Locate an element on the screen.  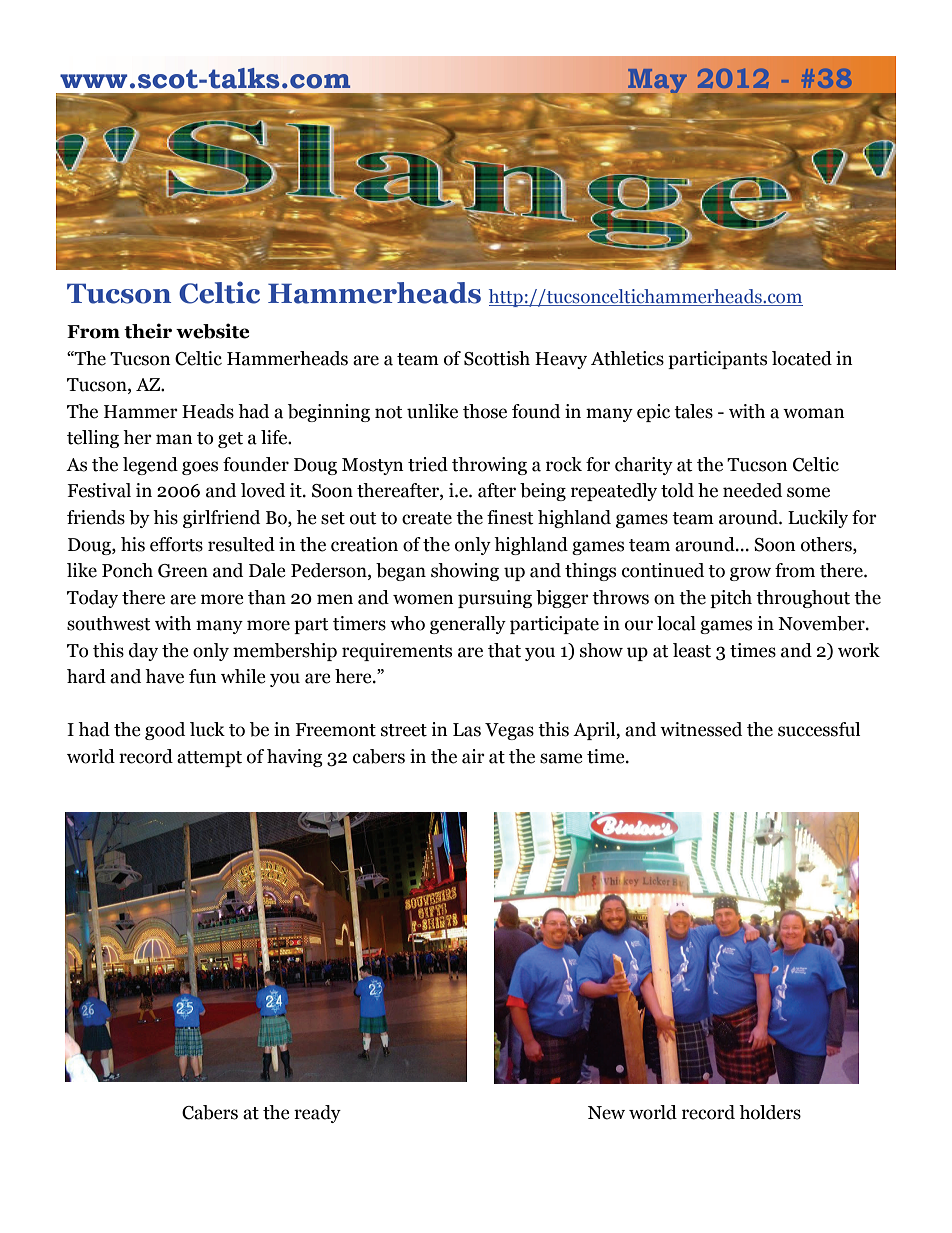
attempt is located at coordinates (209, 759).
